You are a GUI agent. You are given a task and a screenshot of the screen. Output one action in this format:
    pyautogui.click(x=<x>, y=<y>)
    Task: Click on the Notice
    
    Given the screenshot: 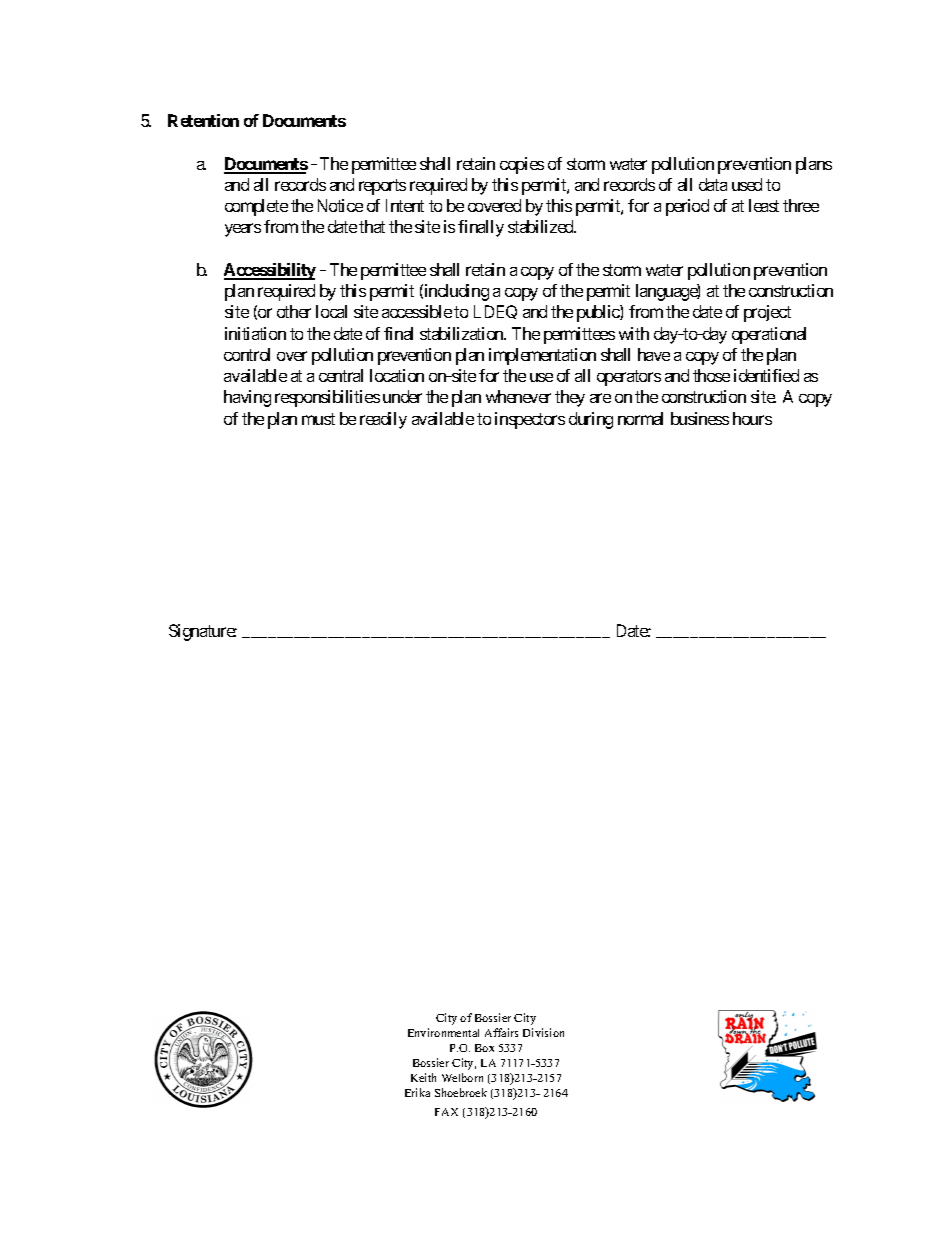 What is the action you would take?
    pyautogui.click(x=340, y=205)
